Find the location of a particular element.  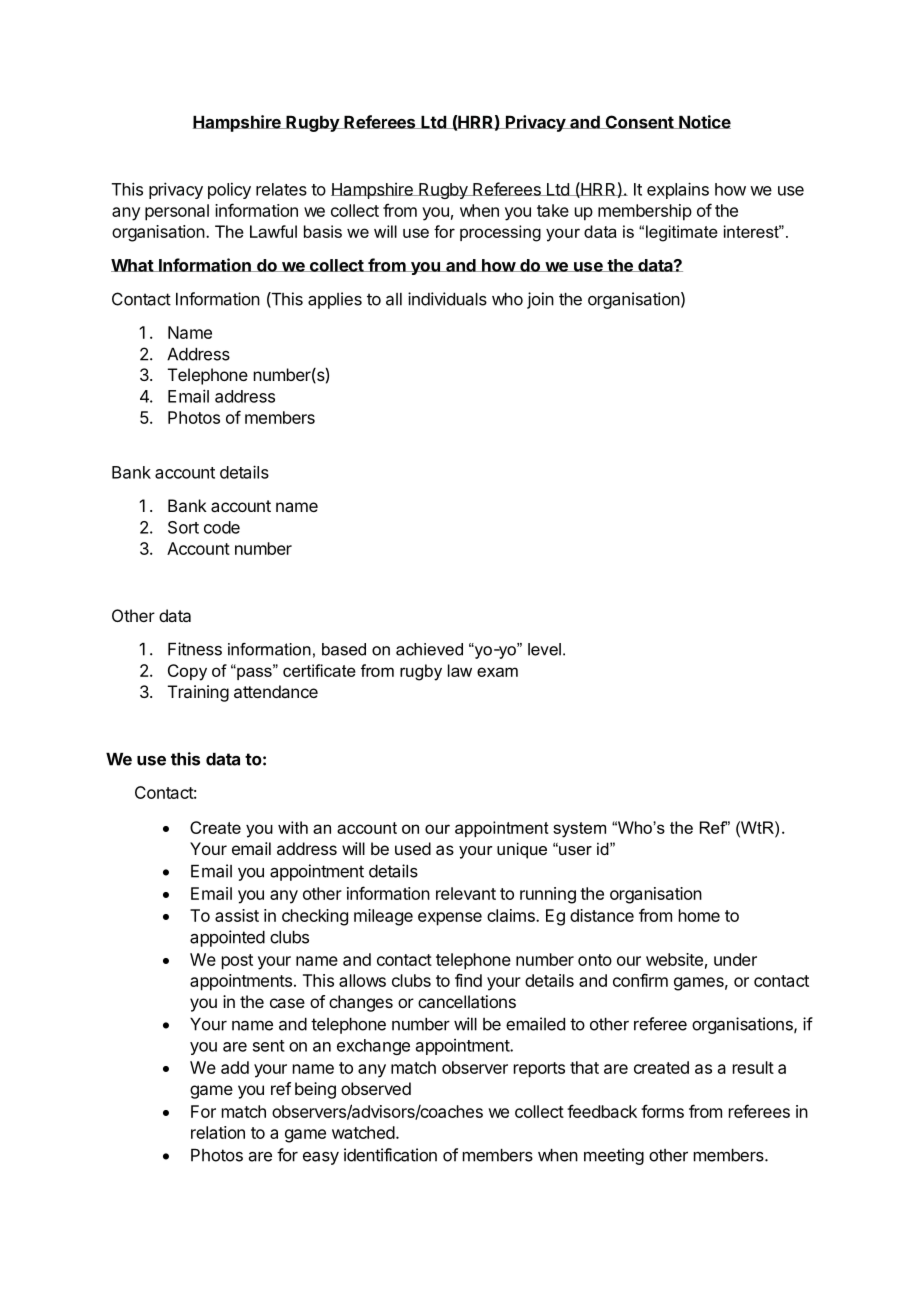

explains is located at coordinates (678, 190).
